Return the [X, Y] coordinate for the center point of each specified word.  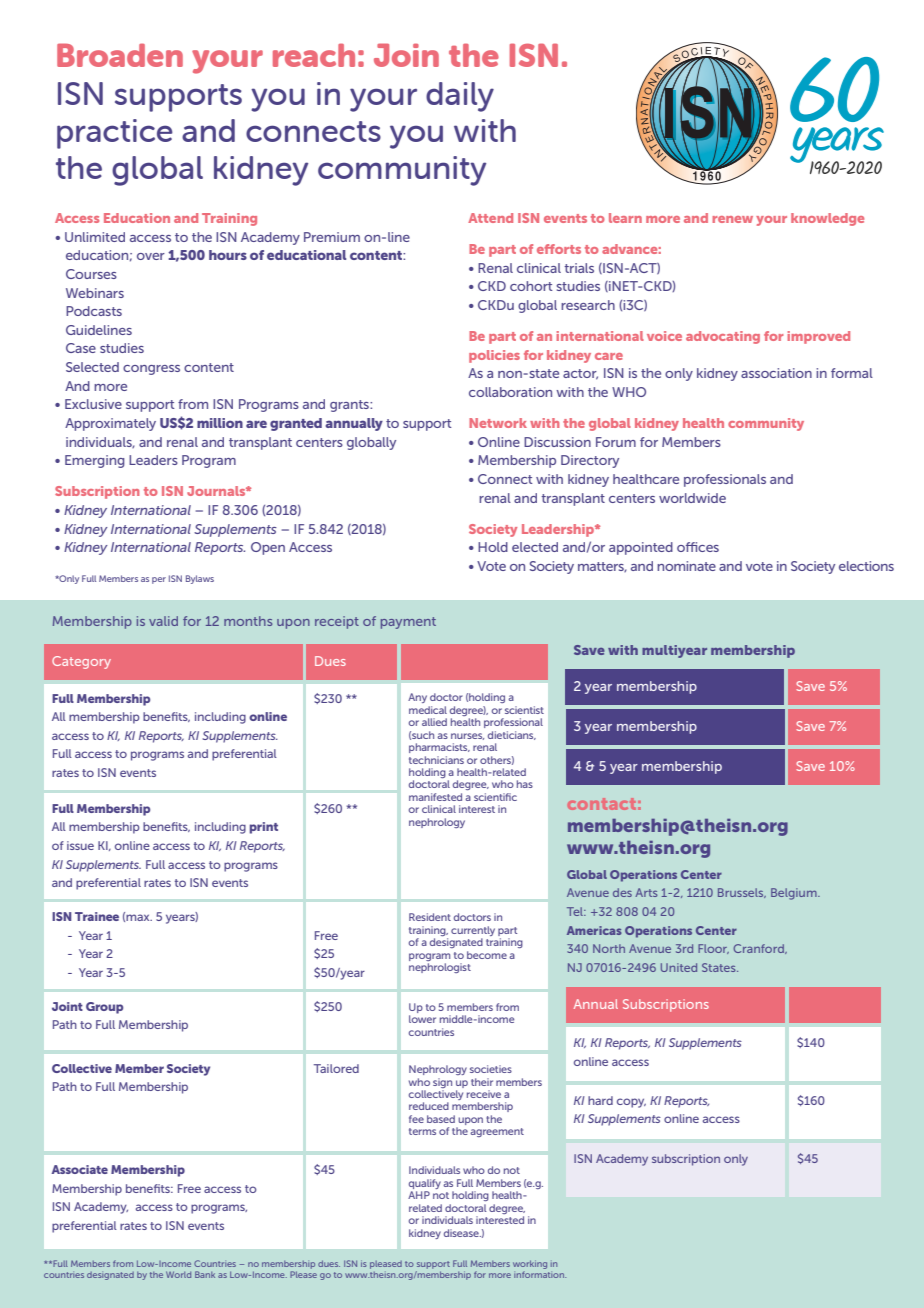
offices [698, 547]
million [220, 423]
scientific [495, 797]
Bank [205, 1274]
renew [732, 219]
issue [80, 845]
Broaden [120, 55]
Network [498, 423]
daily [460, 97]
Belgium [795, 894]
